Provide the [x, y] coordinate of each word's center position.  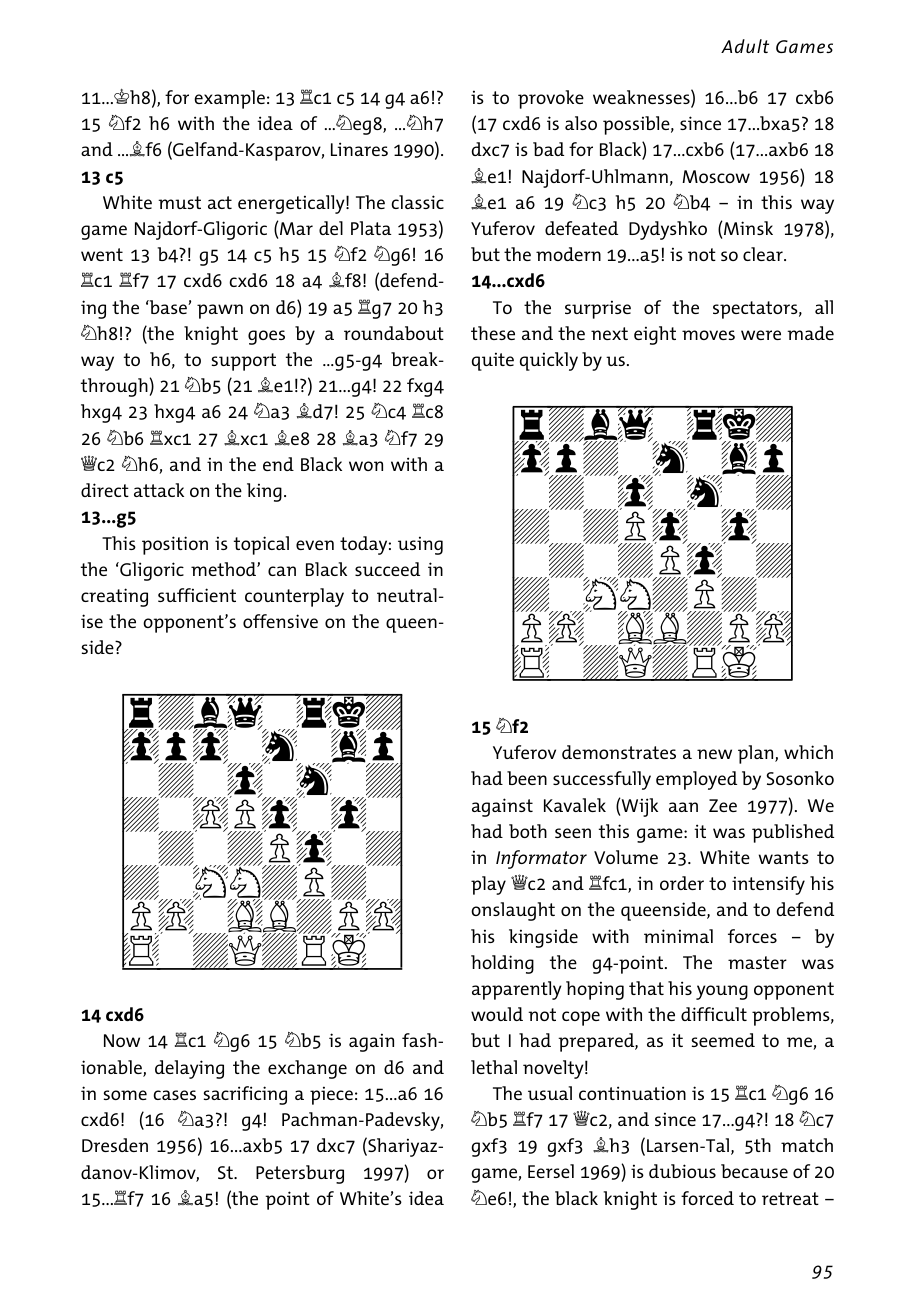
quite [493, 361]
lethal [494, 1067]
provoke [551, 99]
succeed [387, 569]
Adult [745, 46]
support [244, 362]
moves [708, 335]
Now [122, 1040]
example [229, 99]
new [714, 754]
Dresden [115, 1145]
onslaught [513, 911]
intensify [768, 885]
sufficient [197, 595]
